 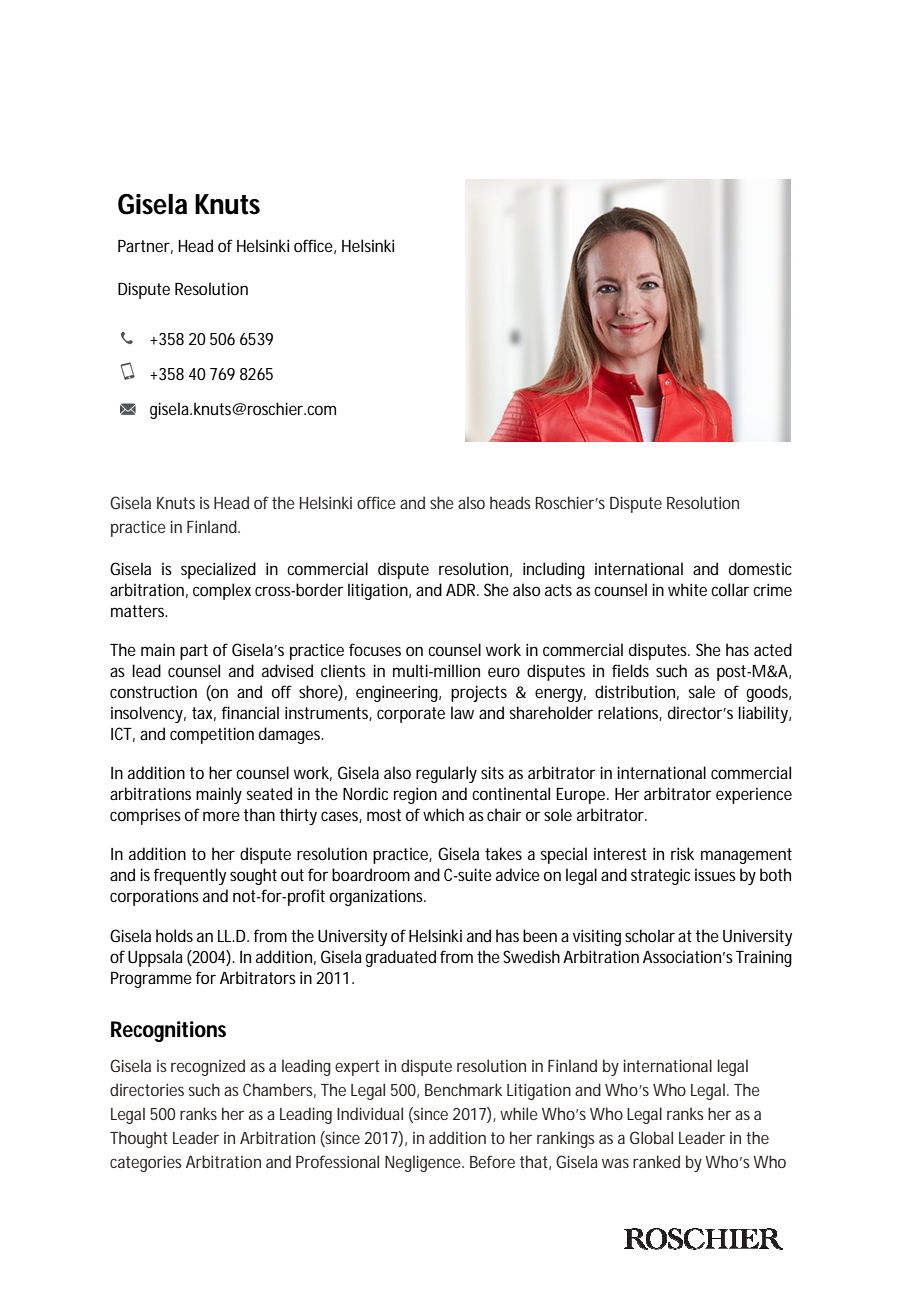 I want to click on seated, so click(x=269, y=793).
